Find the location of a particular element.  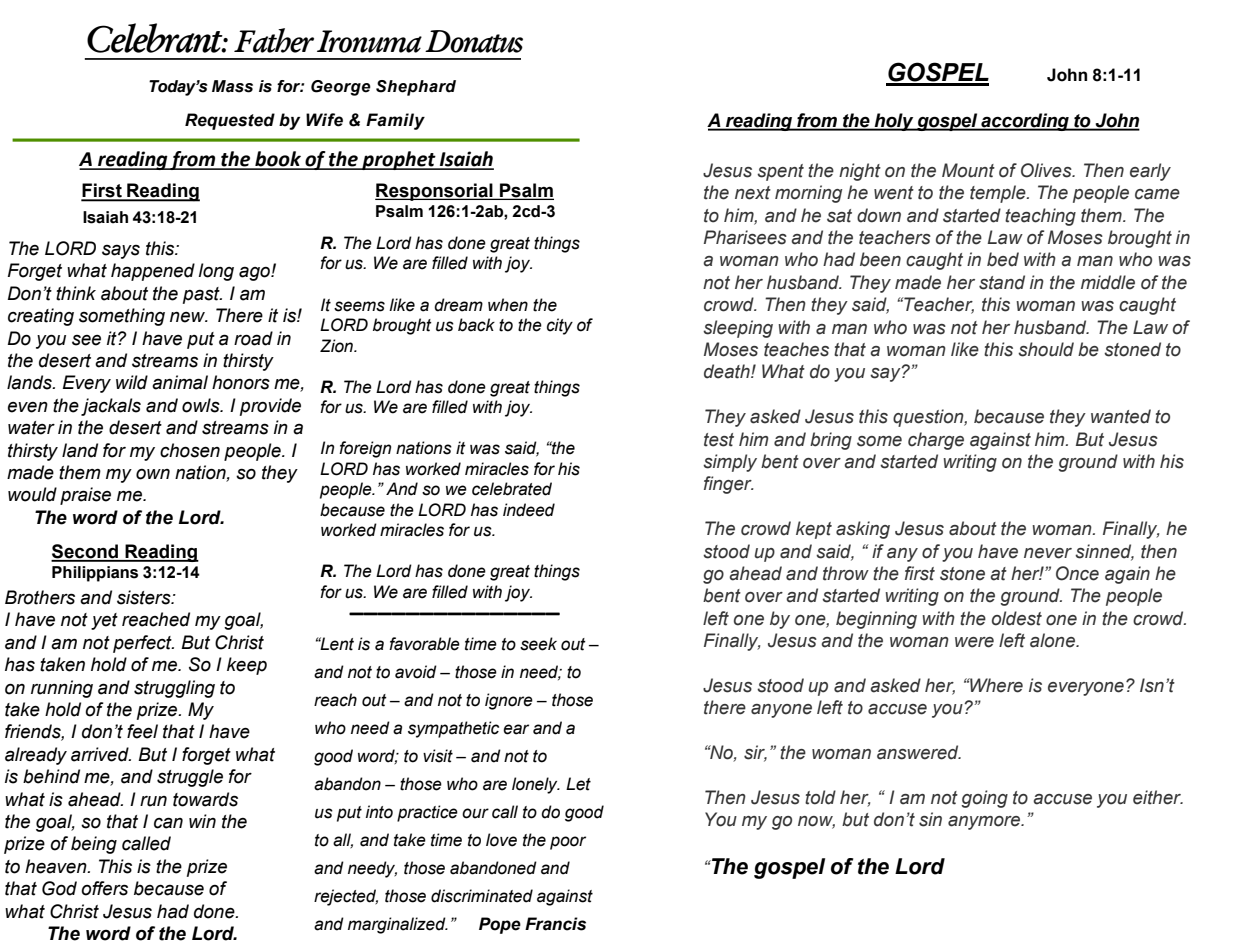

indeed is located at coordinates (529, 510).
